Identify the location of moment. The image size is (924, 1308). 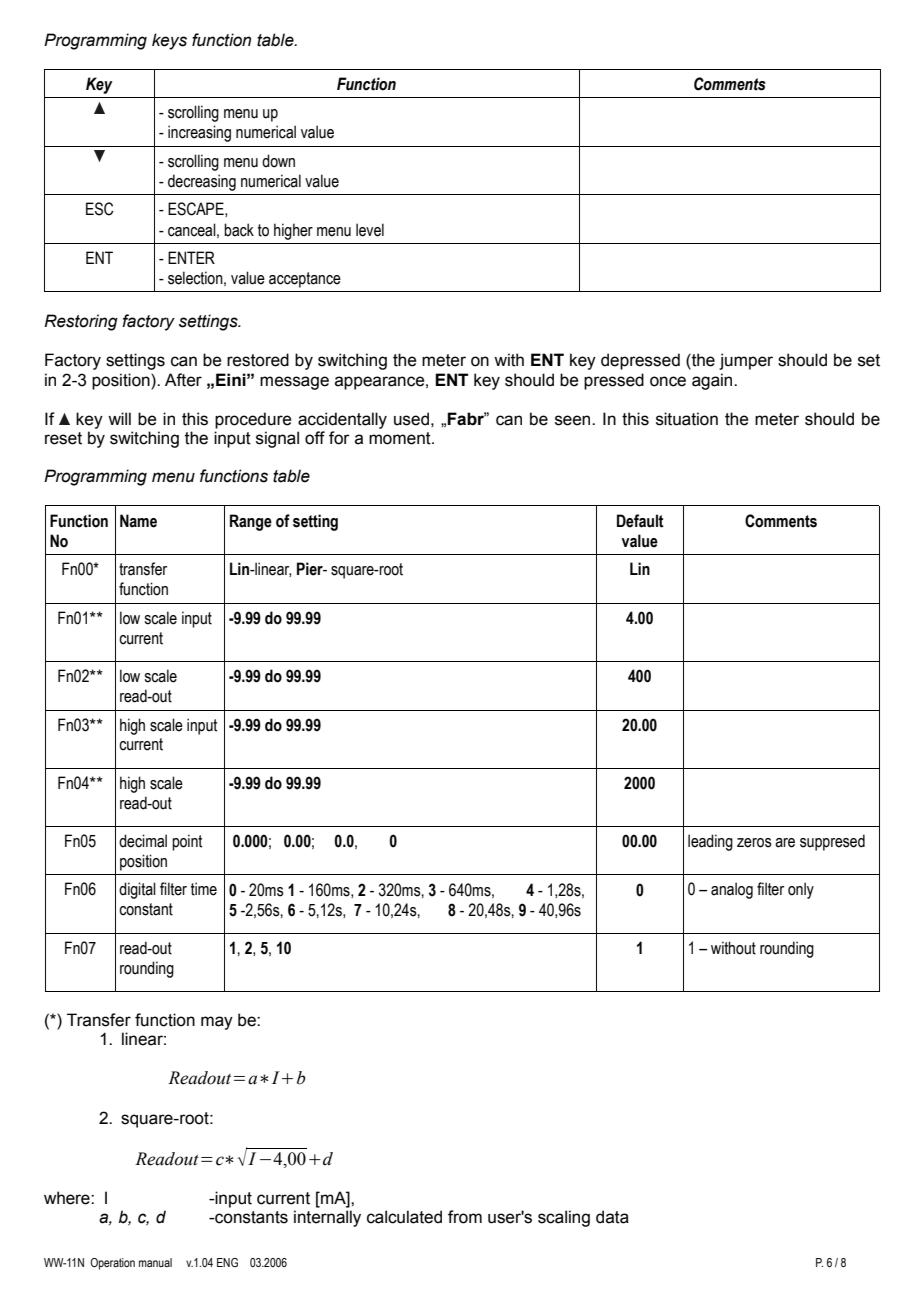
(401, 438).
